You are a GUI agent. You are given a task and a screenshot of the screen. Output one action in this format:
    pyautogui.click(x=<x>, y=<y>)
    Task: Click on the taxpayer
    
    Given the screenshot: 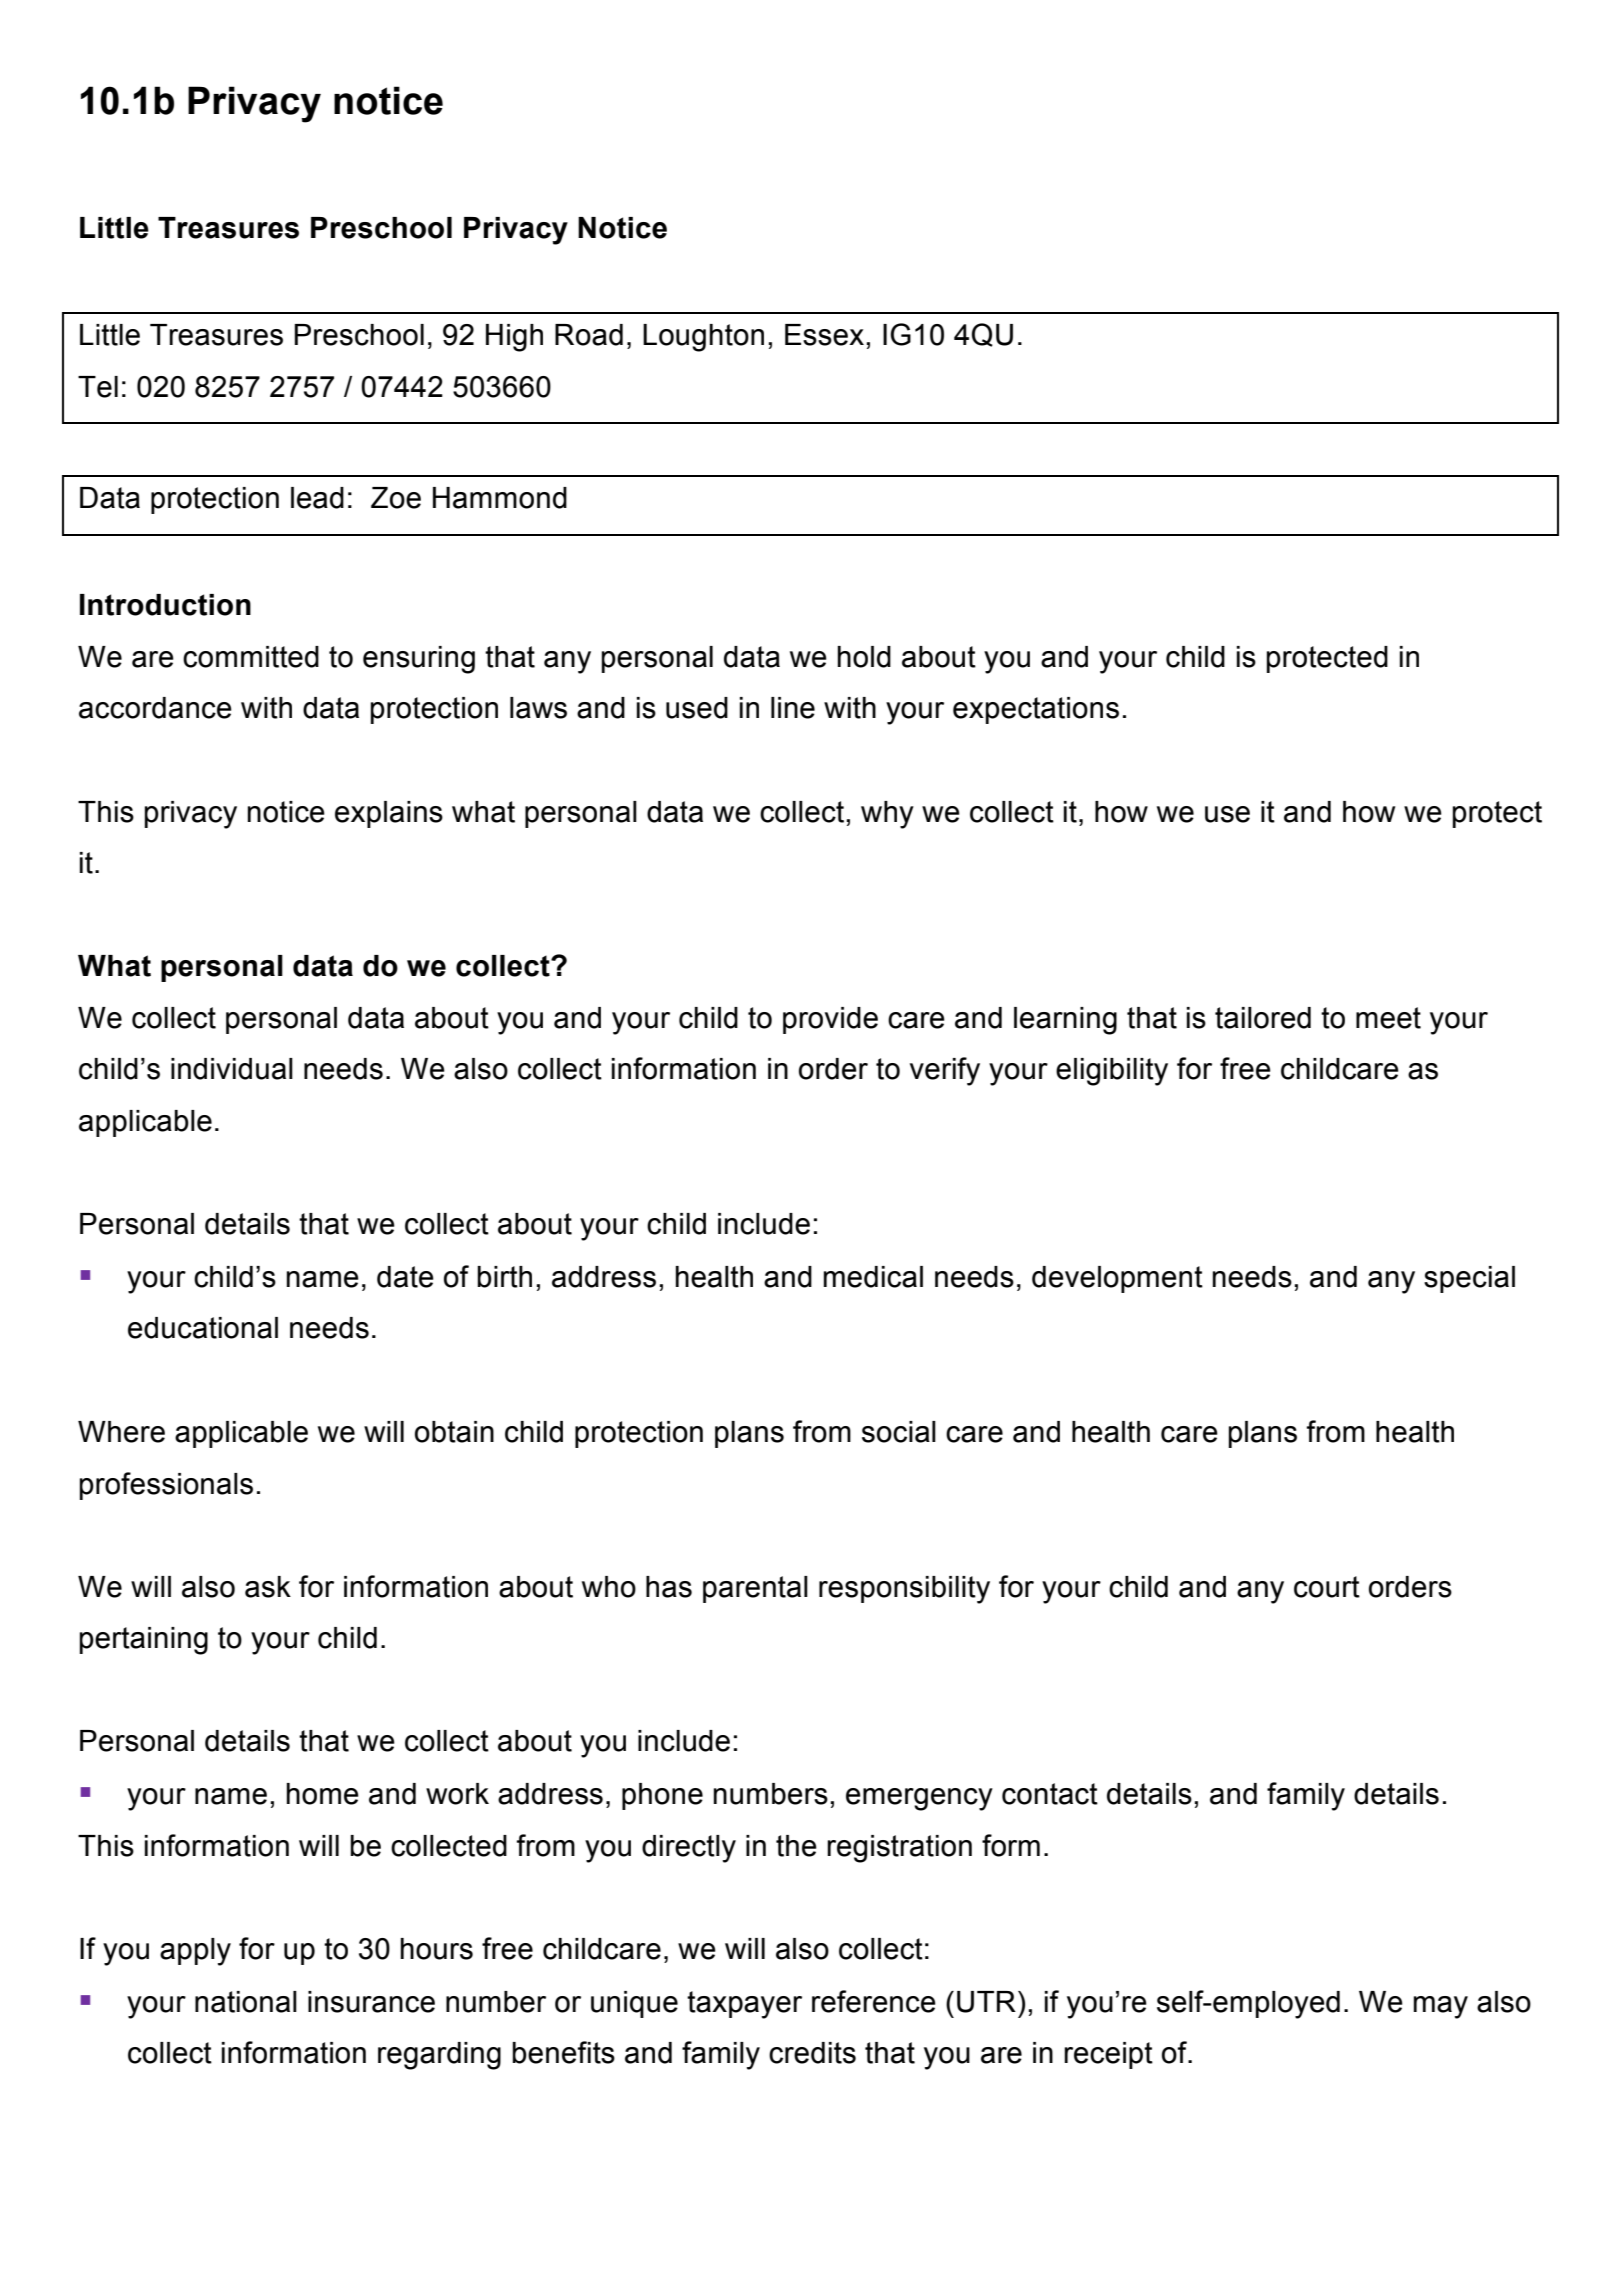 What is the action you would take?
    pyautogui.click(x=744, y=2005)
